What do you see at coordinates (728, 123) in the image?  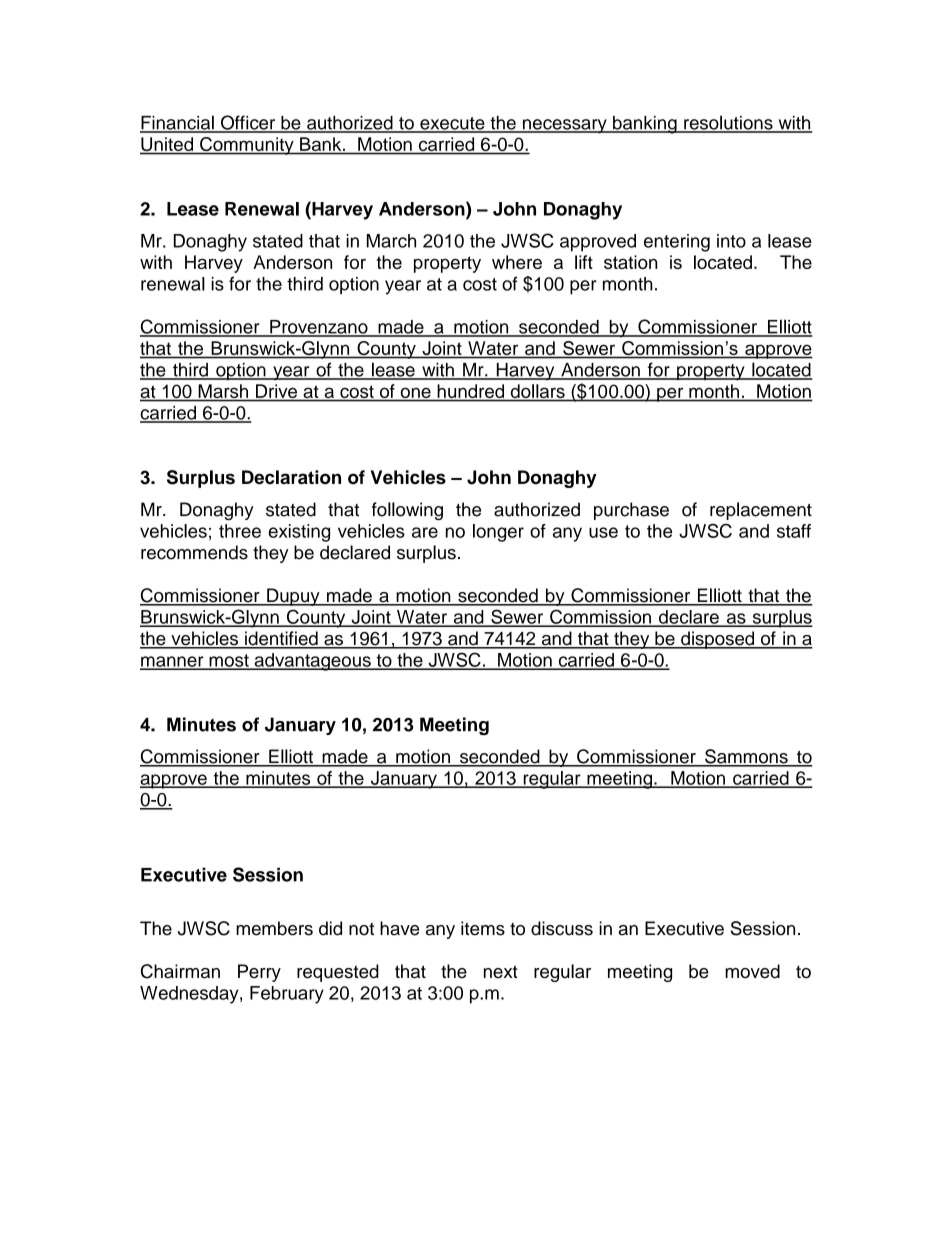 I see `resolutions` at bounding box center [728, 123].
